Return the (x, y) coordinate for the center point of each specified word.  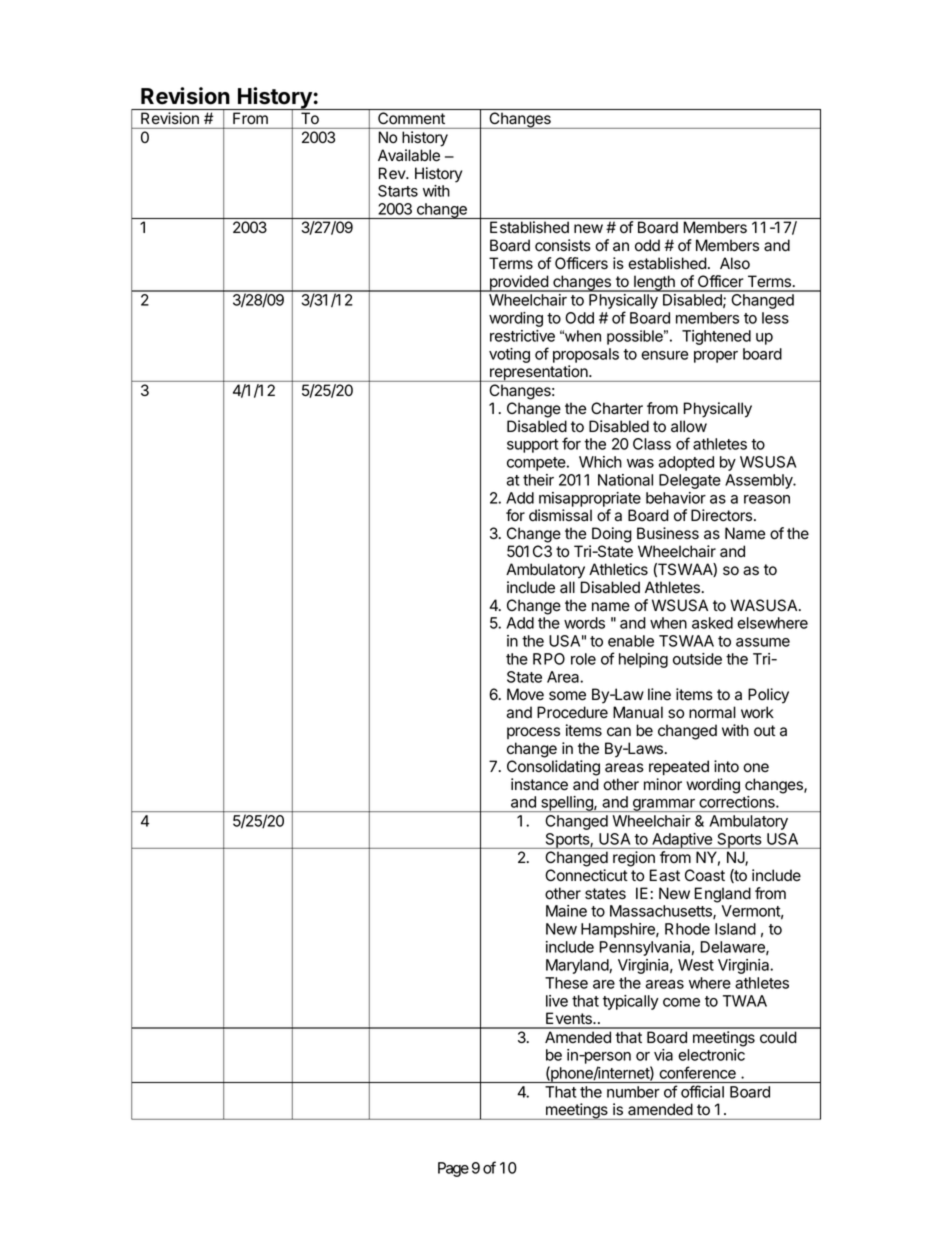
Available (409, 155)
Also (735, 263)
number (633, 1092)
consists (563, 245)
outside (697, 659)
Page (453, 1169)
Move (525, 694)
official (702, 1091)
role (583, 659)
